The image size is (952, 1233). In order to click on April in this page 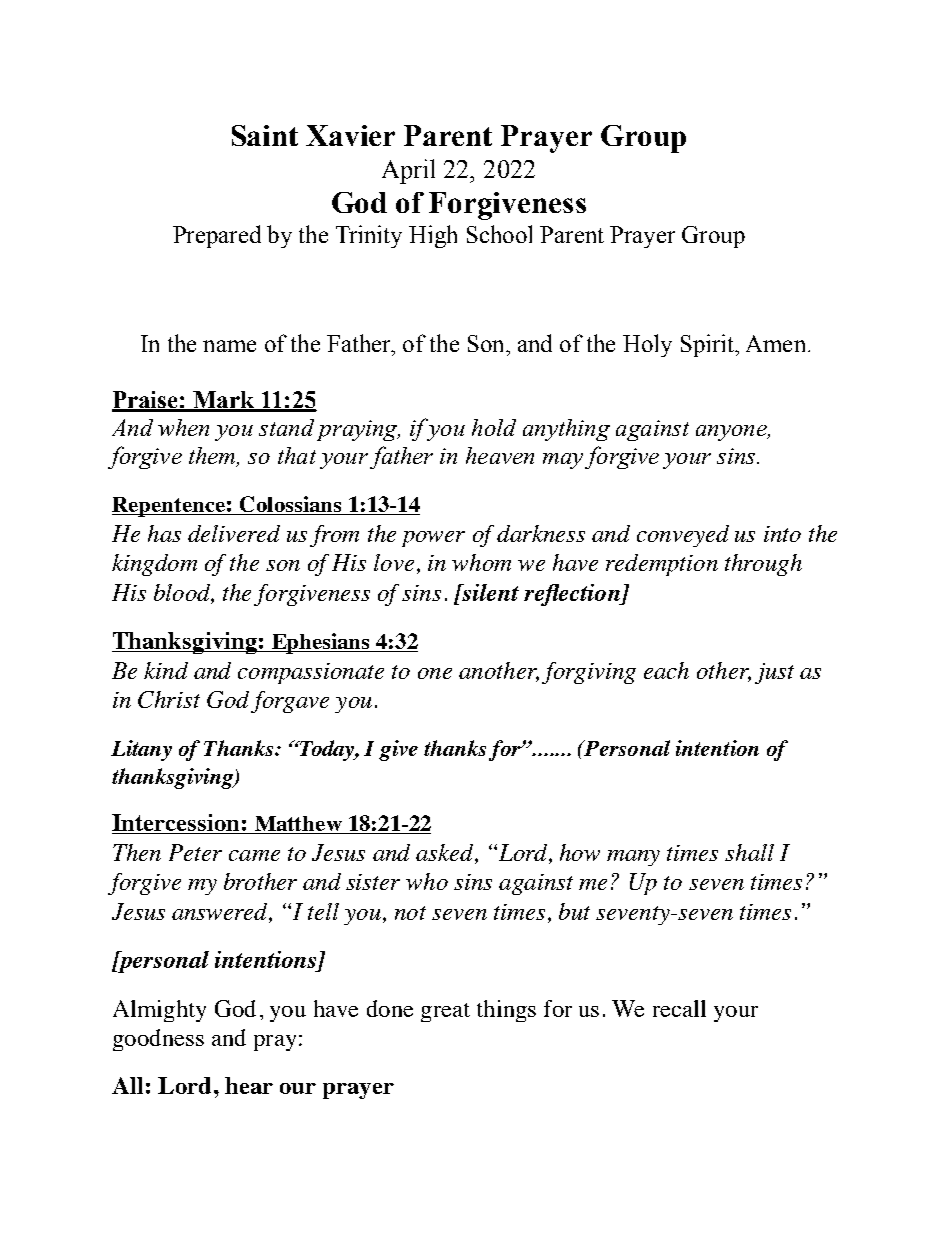, I will do `click(408, 171)`.
